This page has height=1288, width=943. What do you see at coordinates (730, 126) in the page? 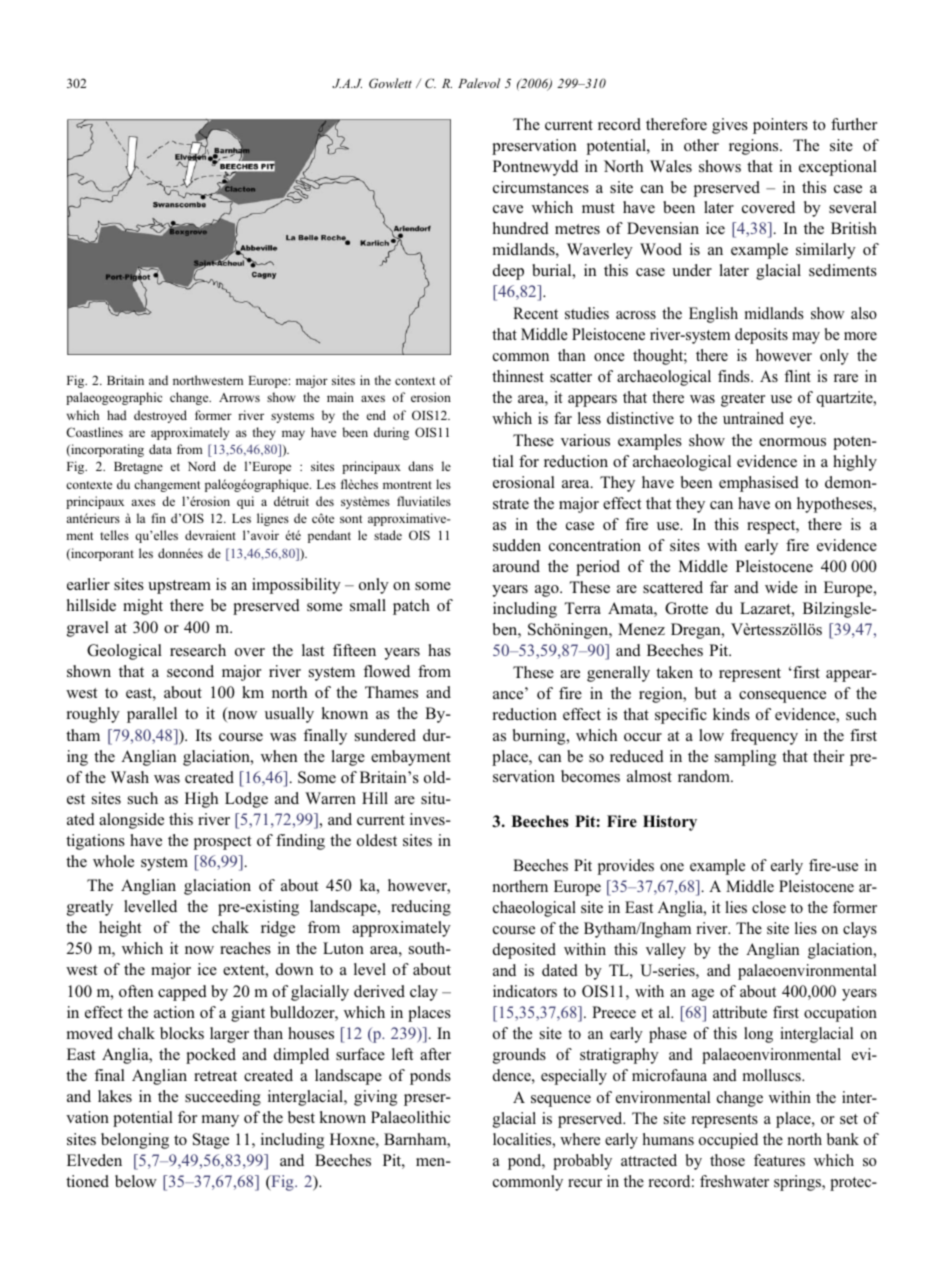
I see `gives` at bounding box center [730, 126].
